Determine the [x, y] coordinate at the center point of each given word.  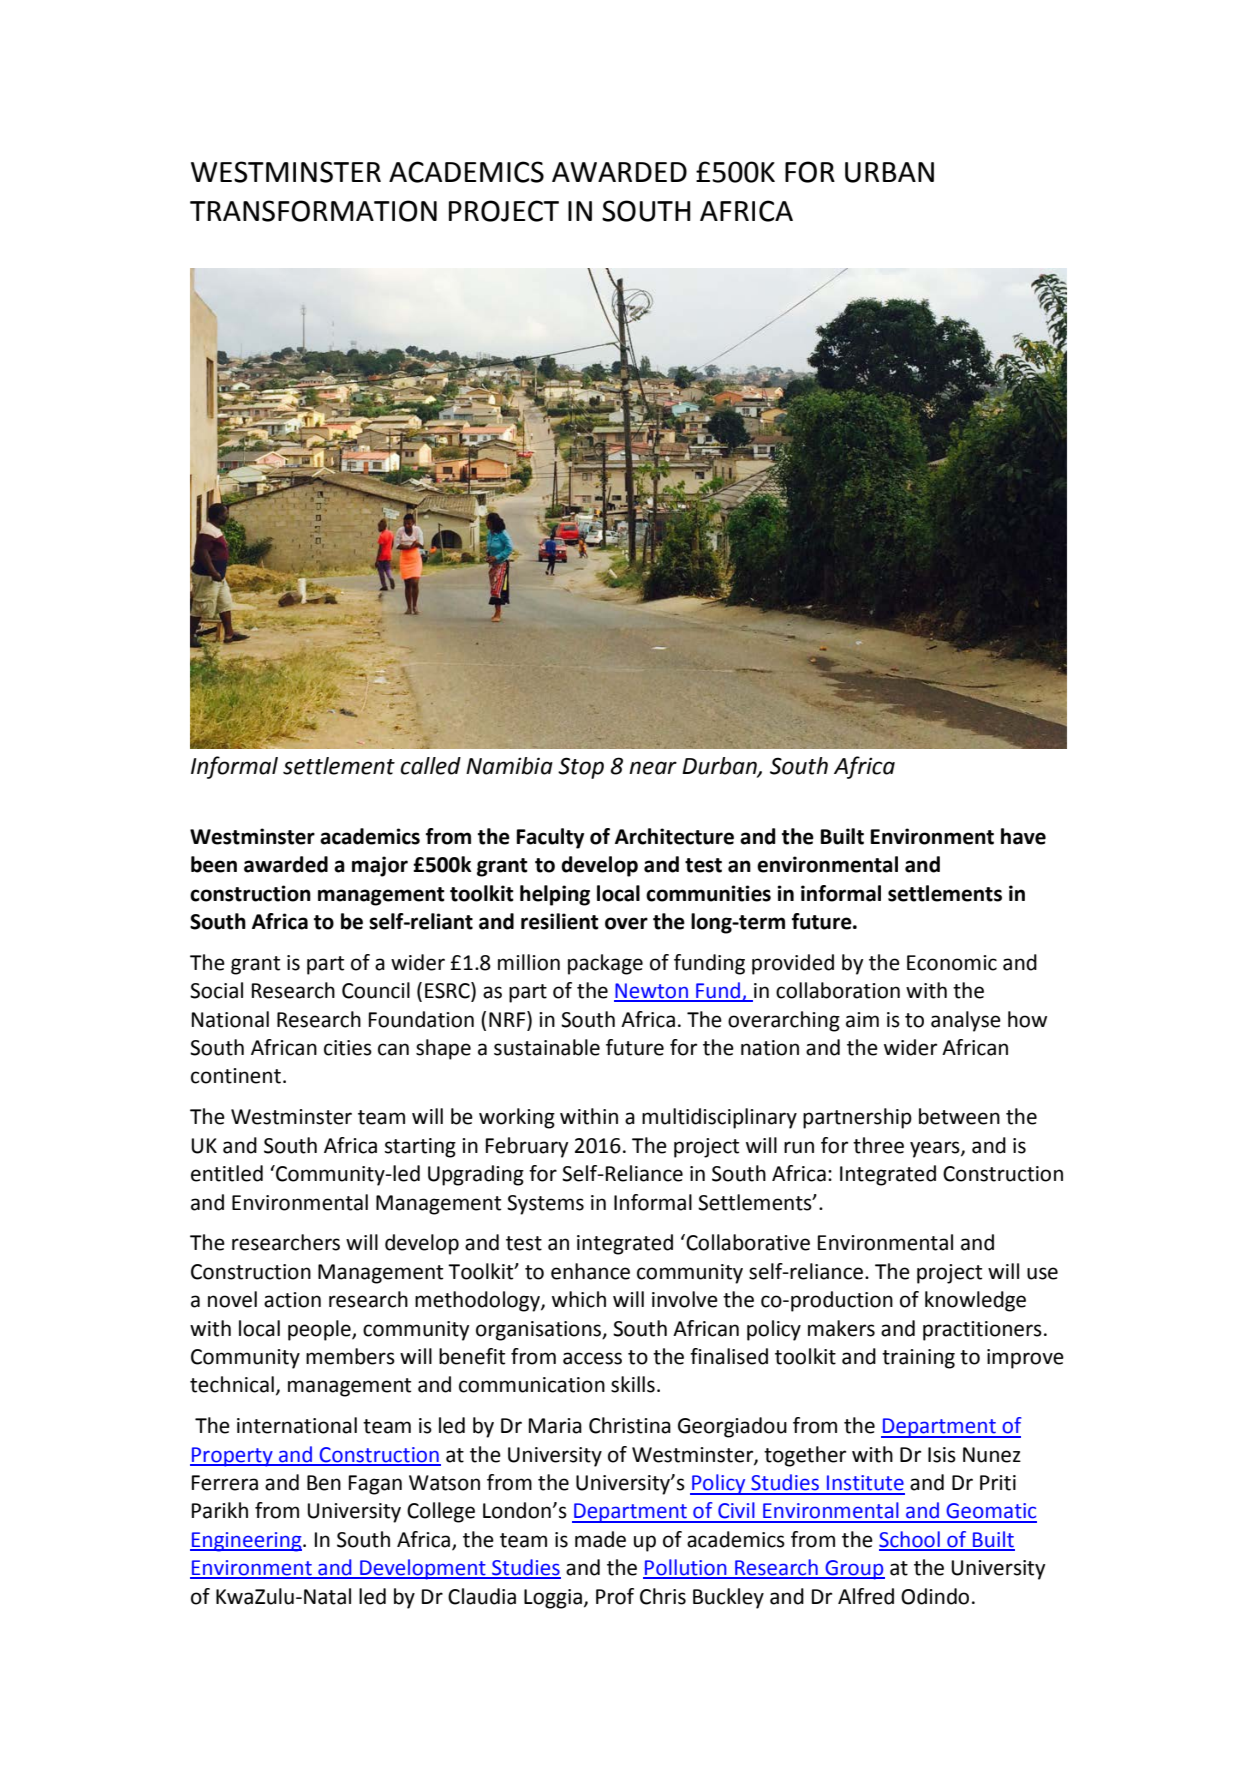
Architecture [674, 836]
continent [236, 1076]
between [959, 1116]
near [653, 768]
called [431, 766]
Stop [581, 768]
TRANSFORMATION [313, 211]
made [600, 1539]
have [1023, 836]
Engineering [247, 1542]
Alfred [866, 1596]
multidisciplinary [719, 1118]
